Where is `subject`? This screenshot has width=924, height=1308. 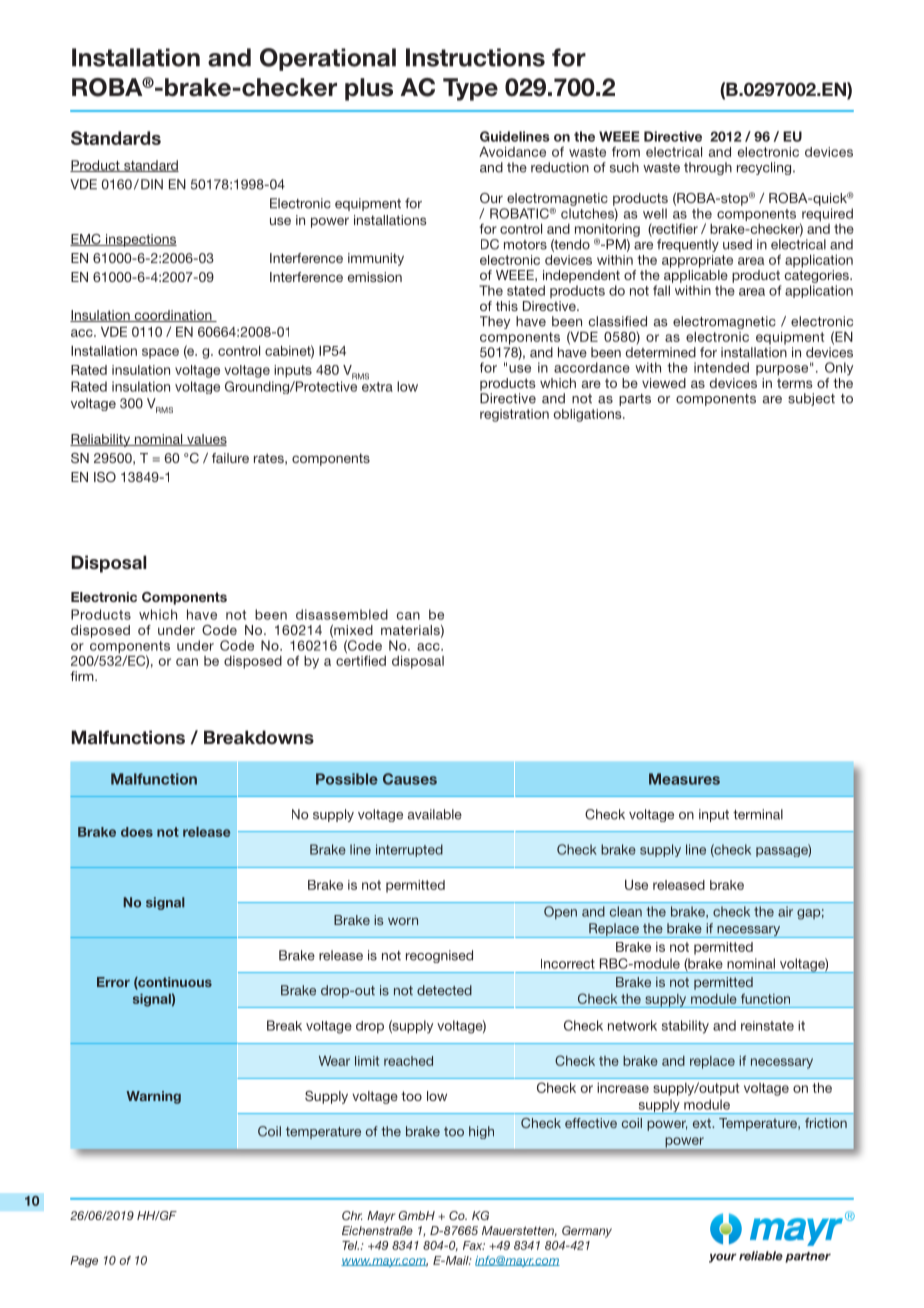 subject is located at coordinates (811, 399).
